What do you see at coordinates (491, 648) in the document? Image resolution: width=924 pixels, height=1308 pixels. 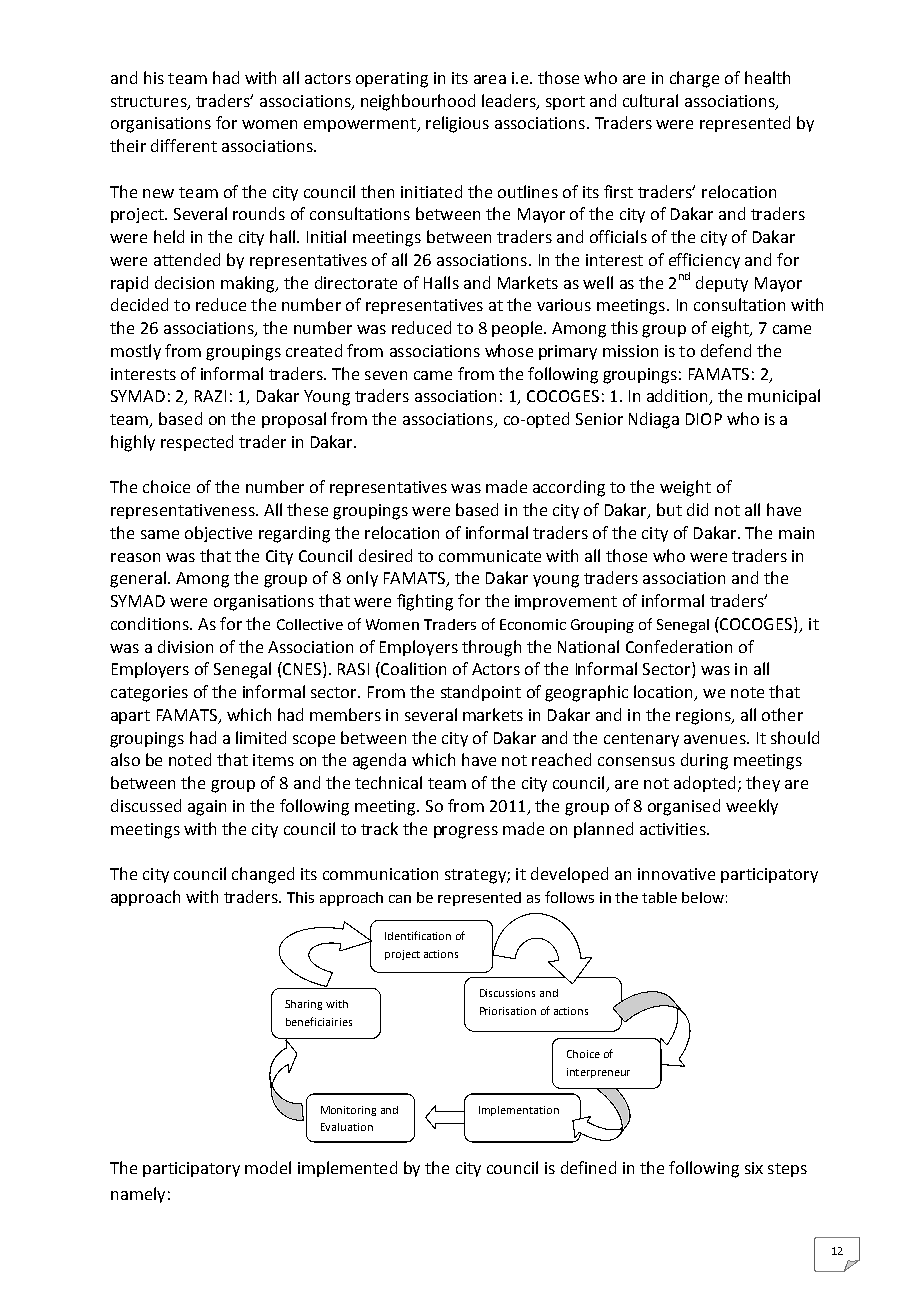 I see `through` at bounding box center [491, 648].
